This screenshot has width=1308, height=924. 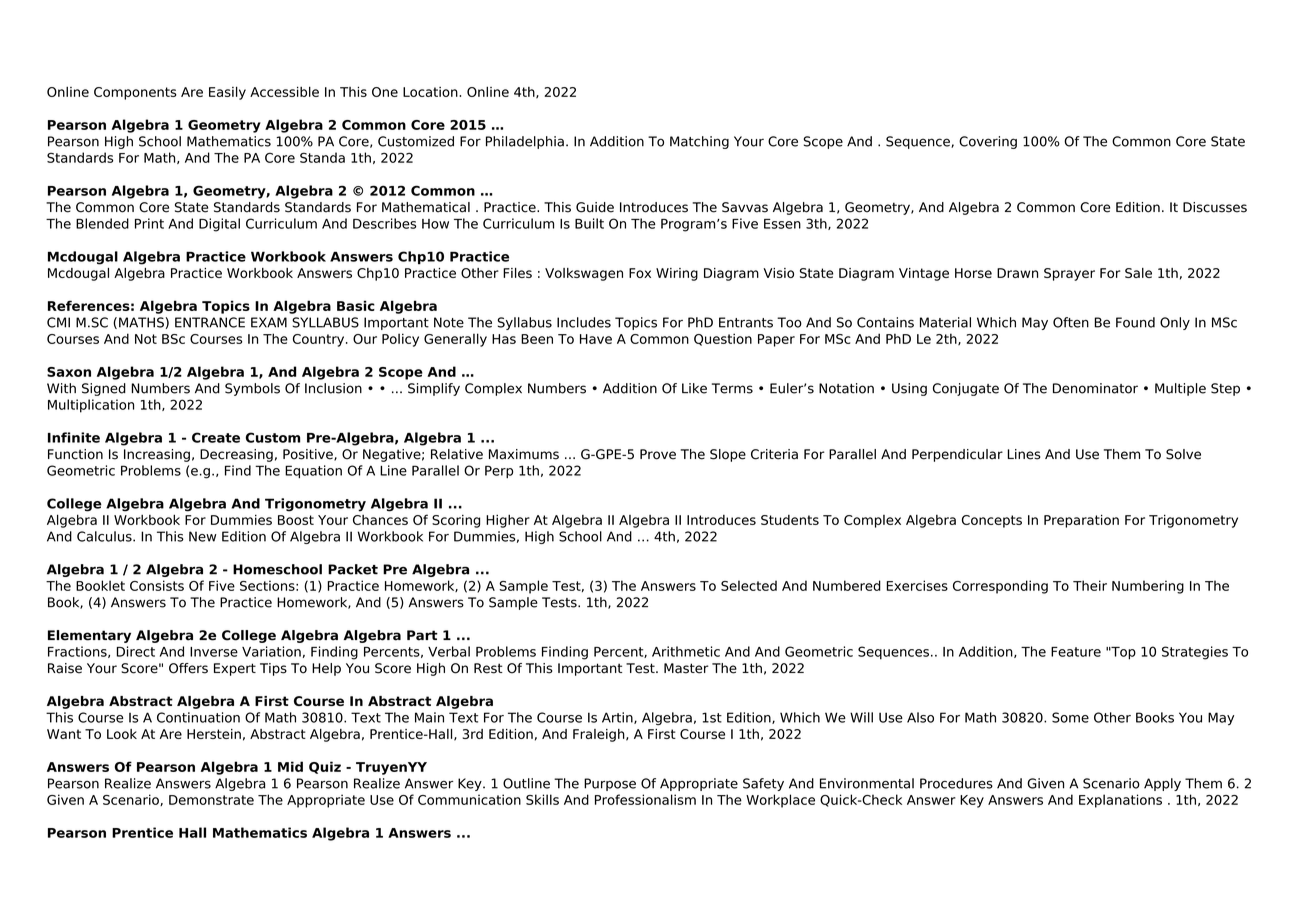 I want to click on Consists, so click(x=157, y=585).
